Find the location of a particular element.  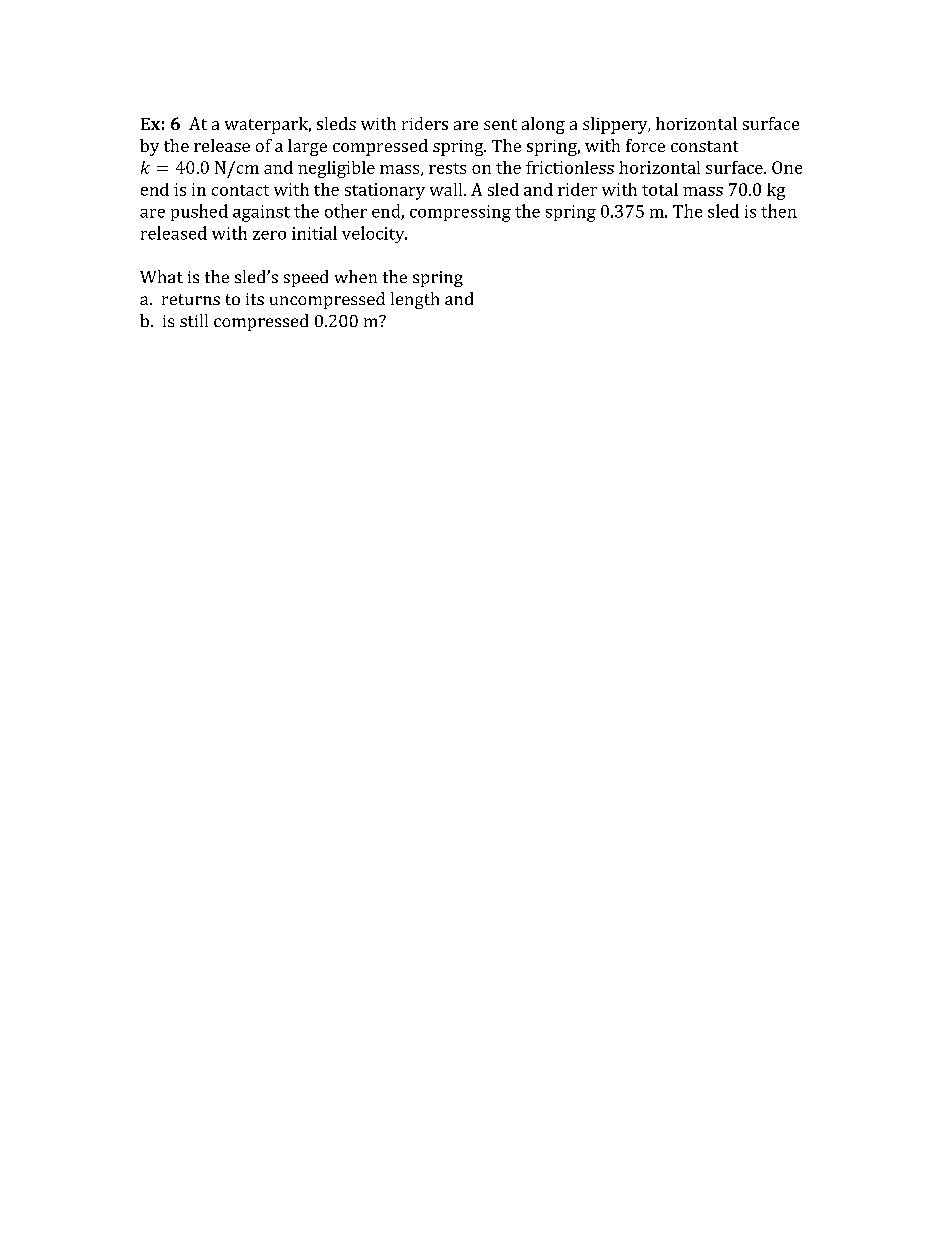

against is located at coordinates (261, 213).
